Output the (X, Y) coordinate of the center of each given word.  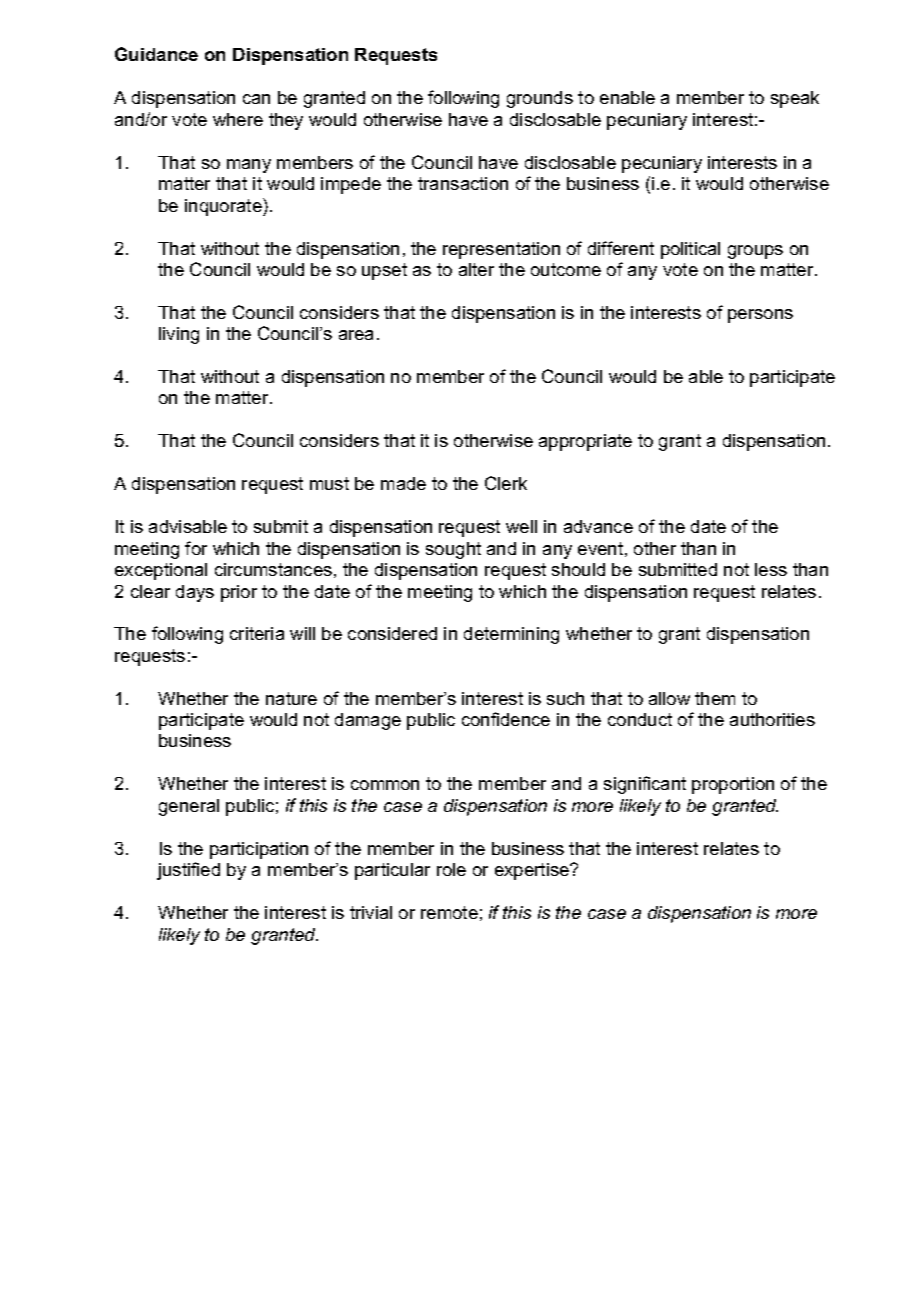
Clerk (506, 483)
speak (795, 99)
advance (598, 526)
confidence (506, 719)
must (329, 483)
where (238, 119)
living (179, 335)
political (690, 250)
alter (476, 269)
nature (291, 698)
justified (188, 871)
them (715, 698)
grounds (540, 99)
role (451, 869)
